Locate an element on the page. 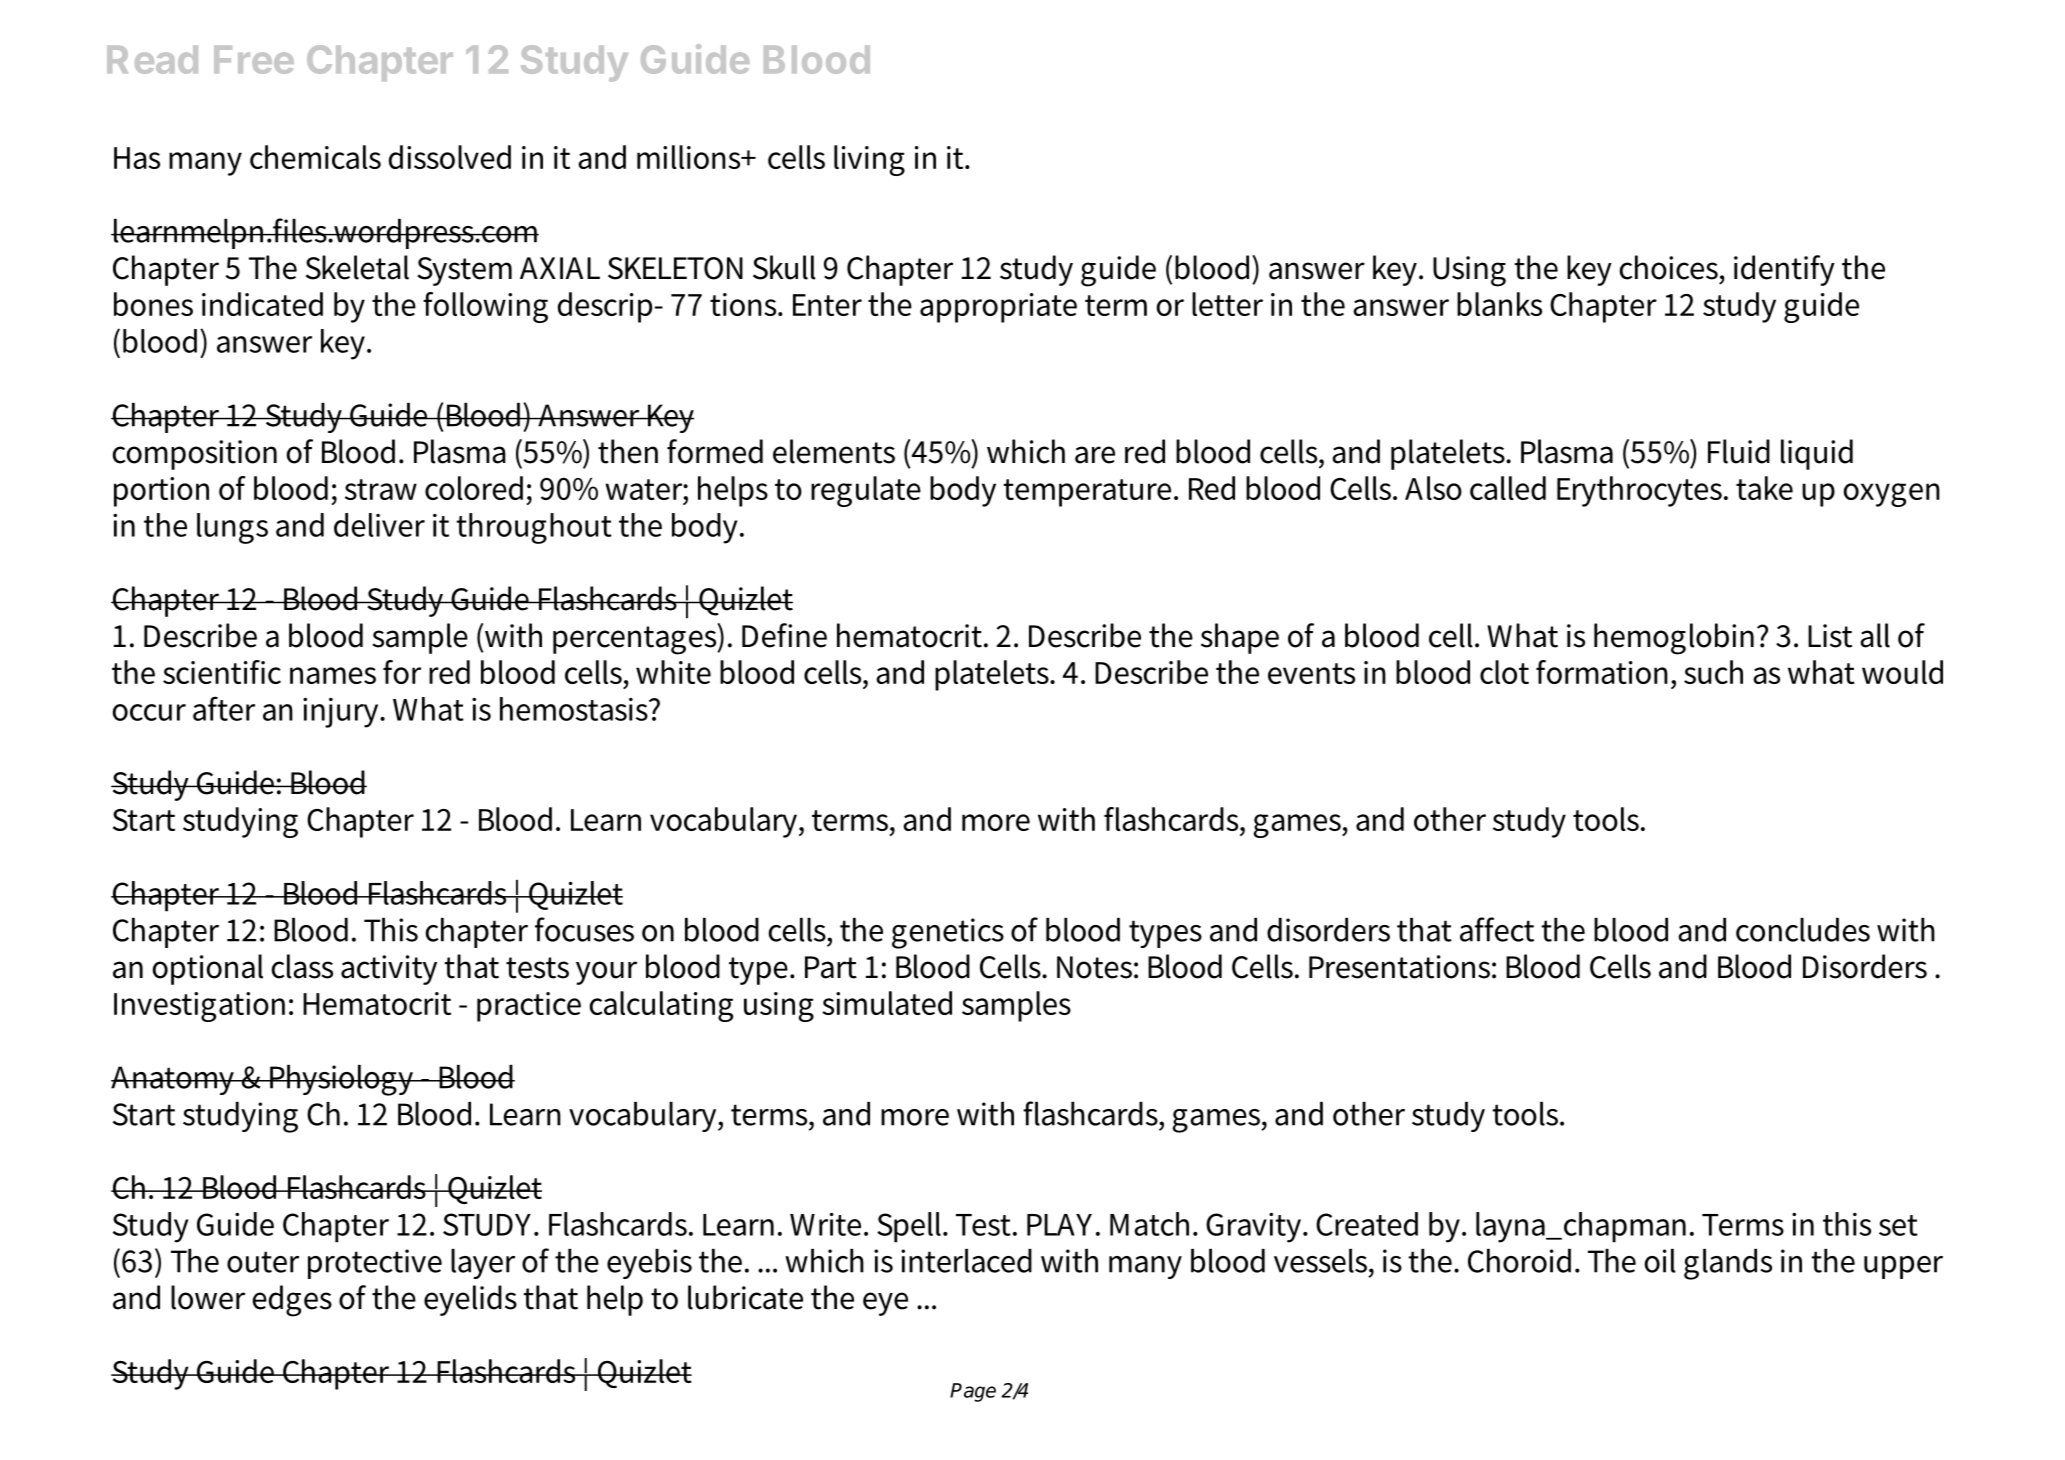 Image resolution: width=2065 pixels, height=1460 pixels. Fluid is located at coordinates (1739, 451).
